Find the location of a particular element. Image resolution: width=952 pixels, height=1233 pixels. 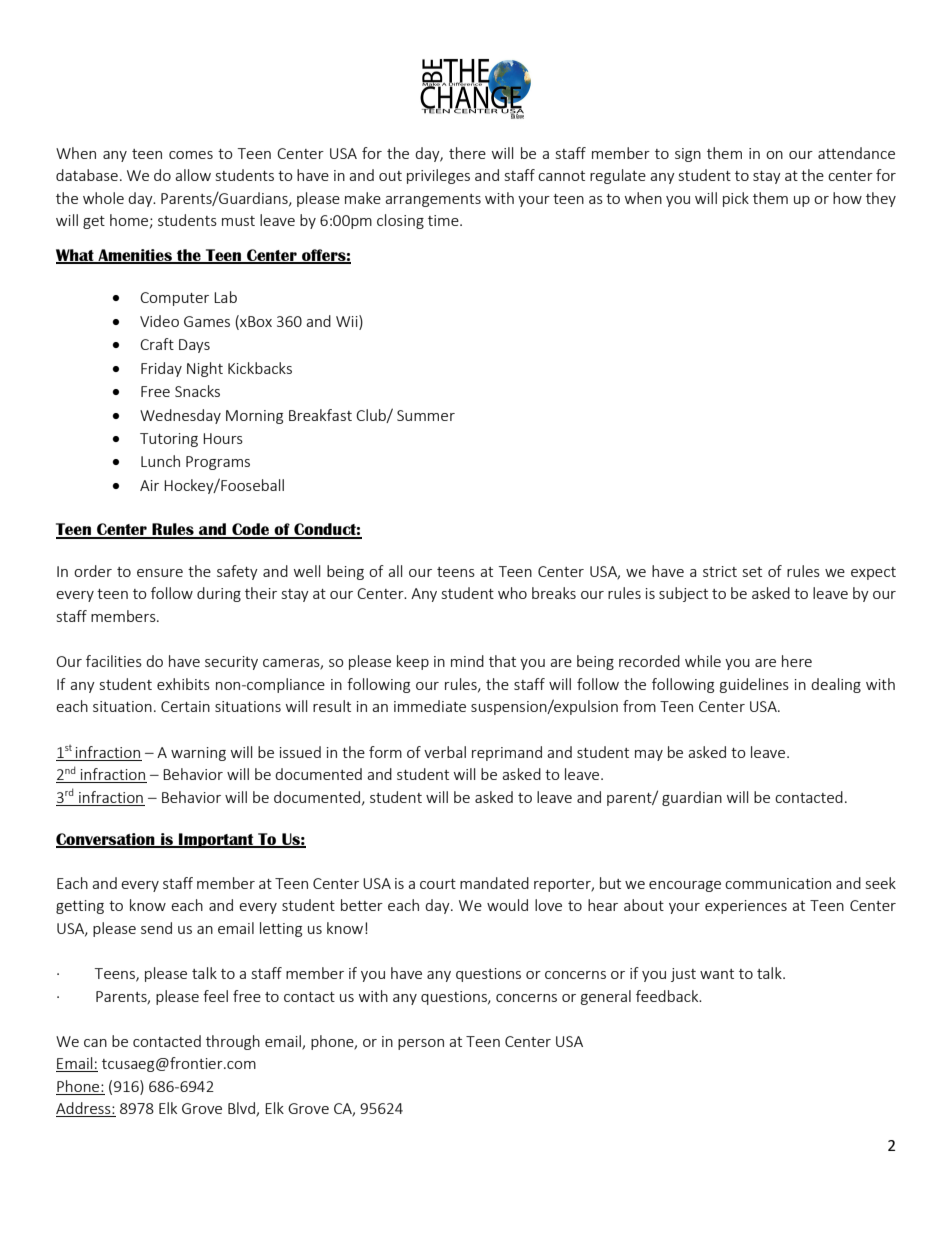

Blvd is located at coordinates (242, 1109).
